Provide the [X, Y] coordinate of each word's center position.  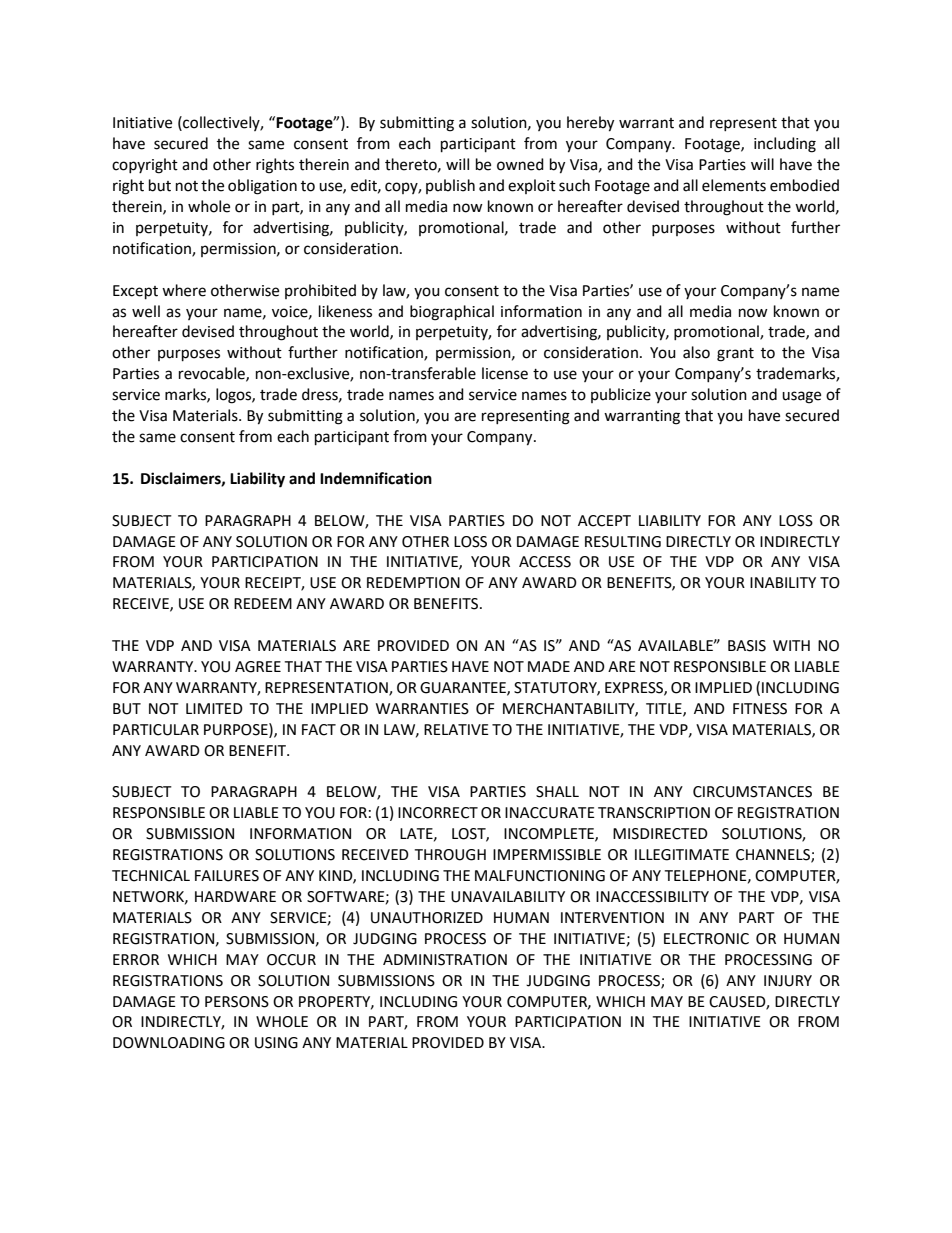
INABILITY [783, 582]
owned [520, 164]
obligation [262, 187]
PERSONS [237, 1002]
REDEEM [263, 603]
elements [734, 185]
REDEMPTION [413, 583]
